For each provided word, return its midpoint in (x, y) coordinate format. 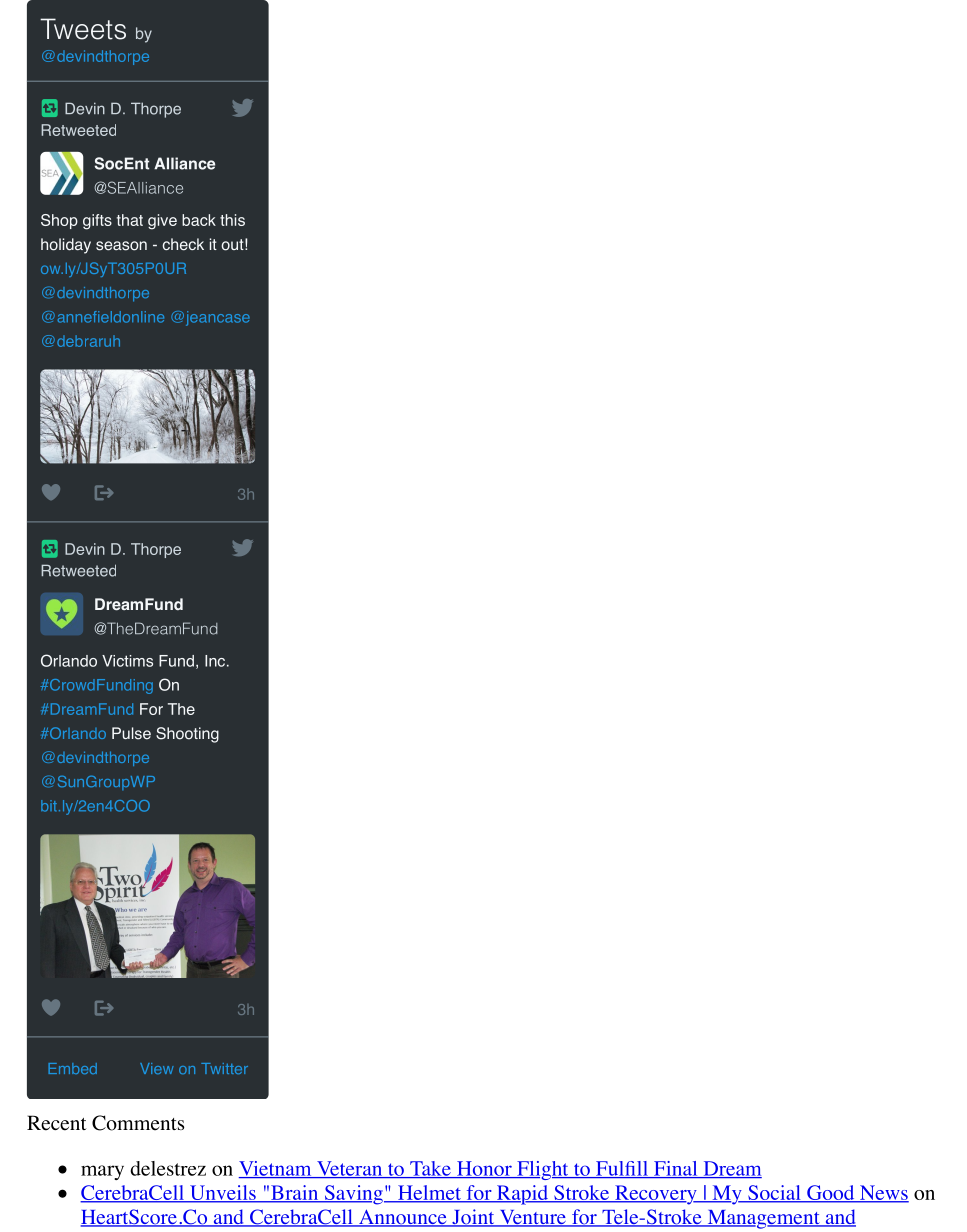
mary (102, 1172)
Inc (216, 661)
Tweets (83, 29)
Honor (484, 1169)
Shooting (187, 735)
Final (675, 1169)
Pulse (131, 733)
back (199, 220)
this (232, 220)
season (121, 246)
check (183, 244)
